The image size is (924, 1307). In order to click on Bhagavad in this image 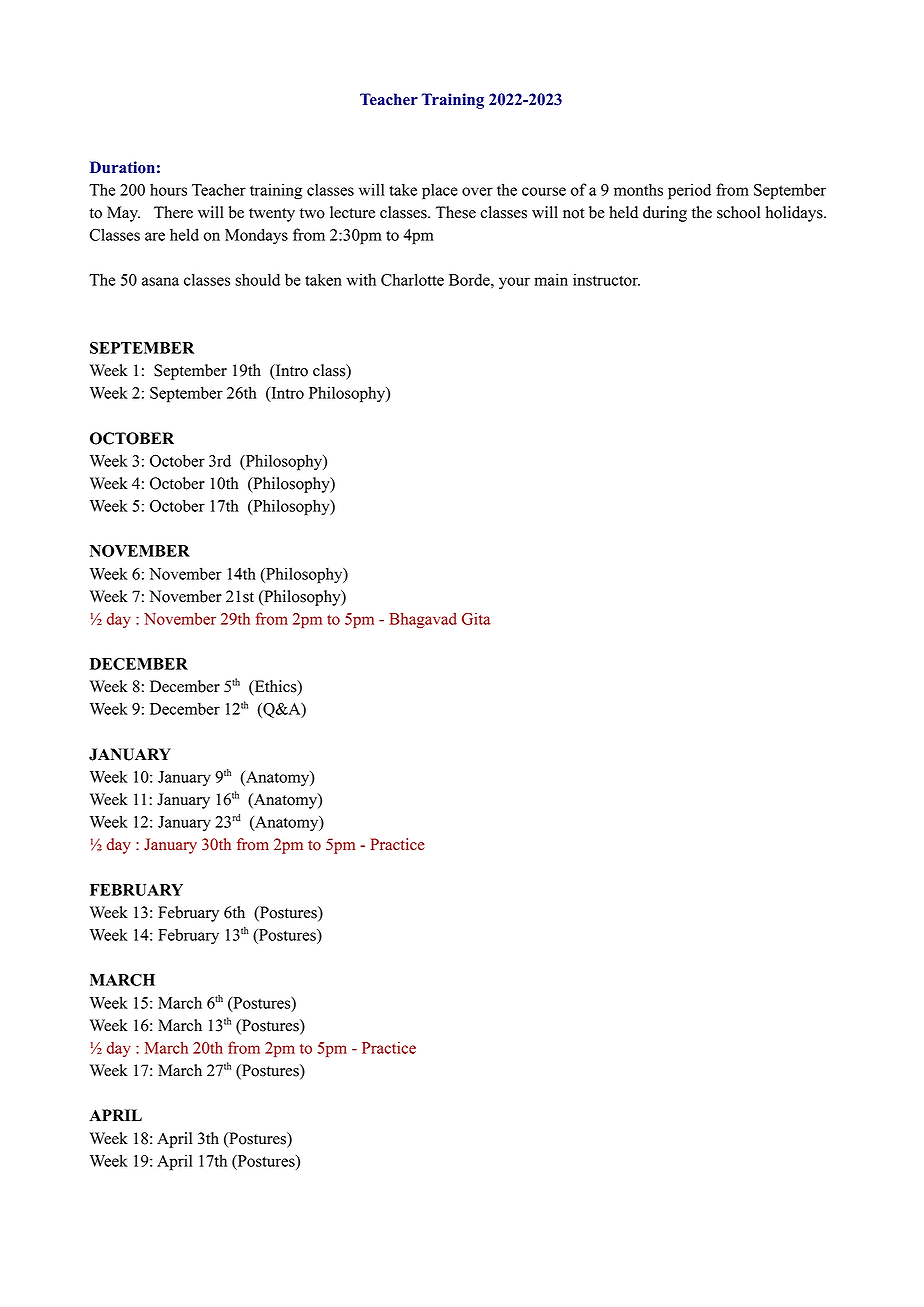, I will do `click(423, 620)`.
